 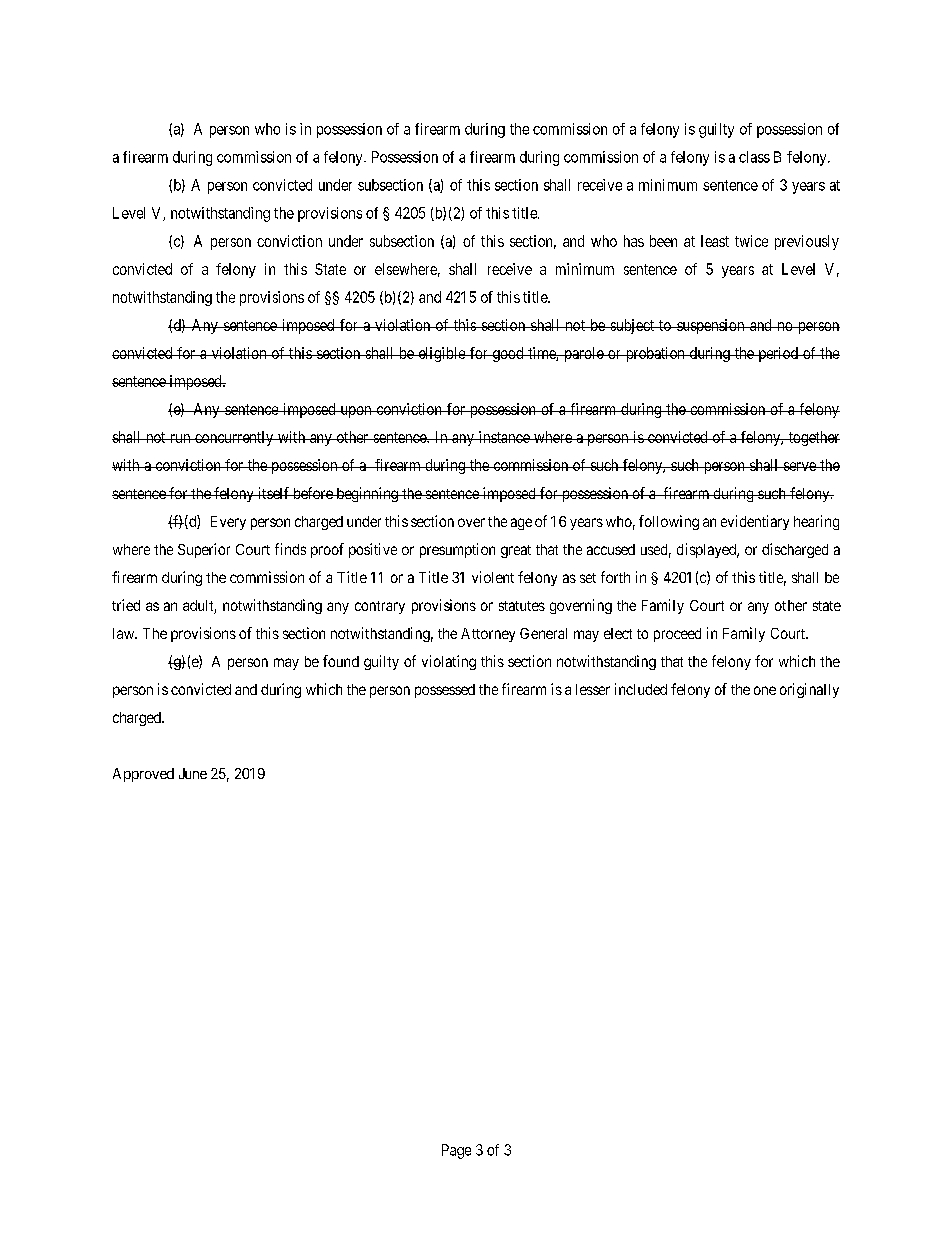 I want to click on possessed, so click(x=445, y=691).
